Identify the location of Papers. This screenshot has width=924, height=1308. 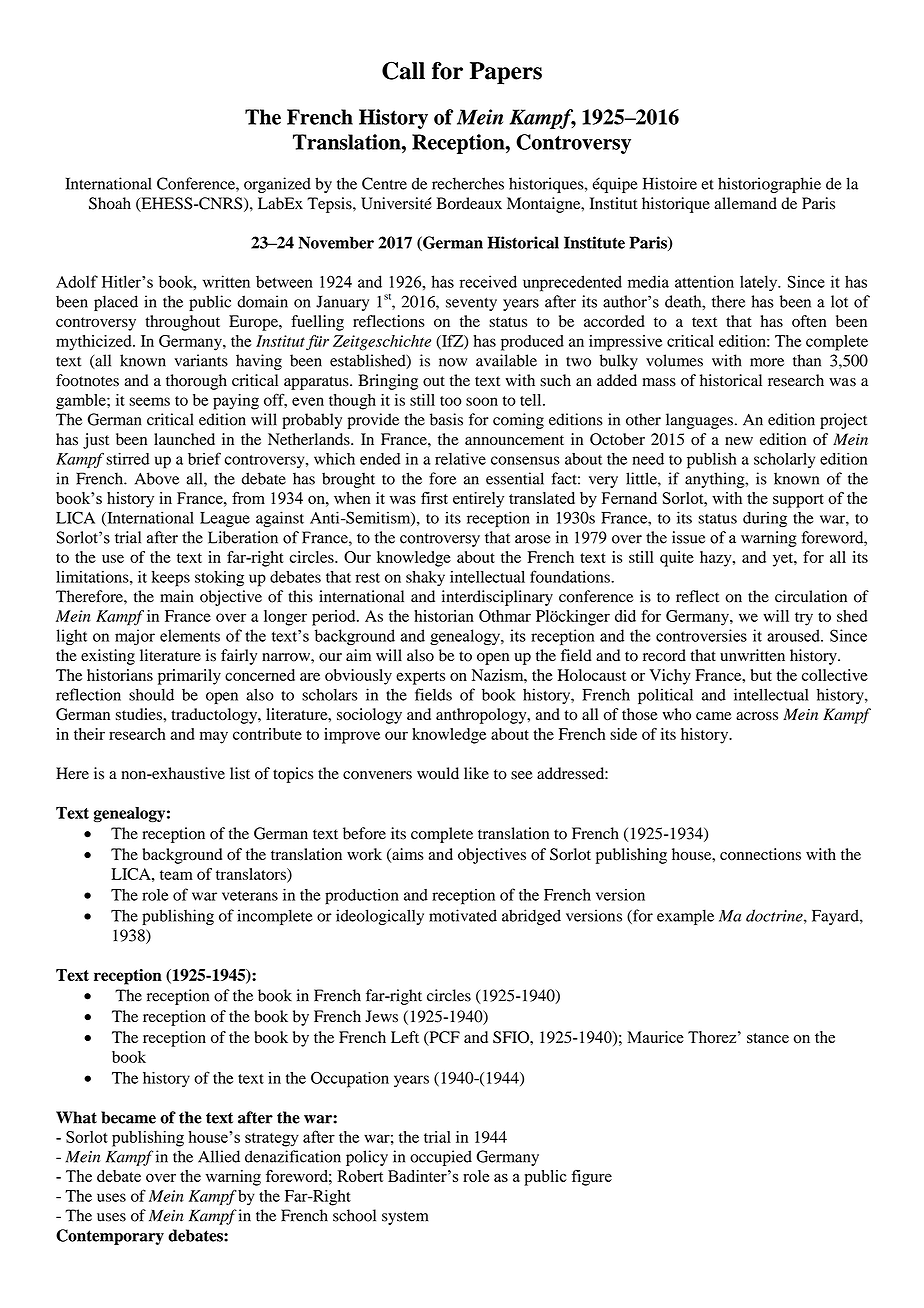
(506, 73).
